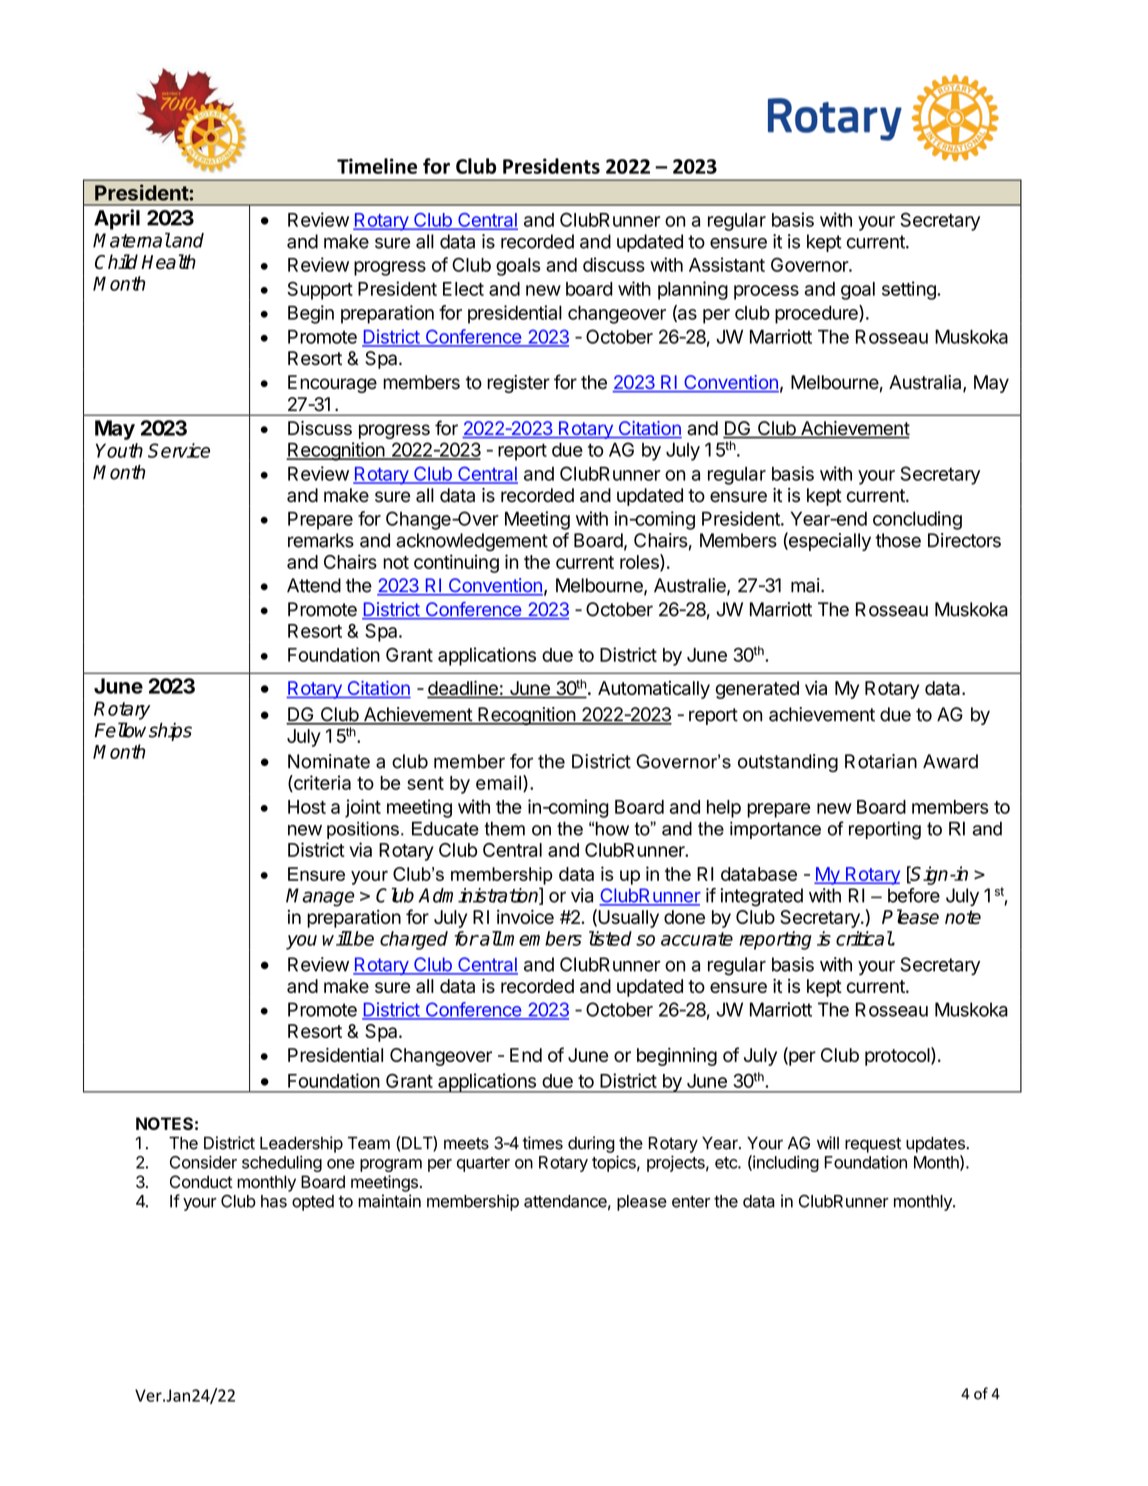 The image size is (1148, 1486). Describe the element at coordinates (329, 761) in the screenshot. I see `Nominate` at that location.
